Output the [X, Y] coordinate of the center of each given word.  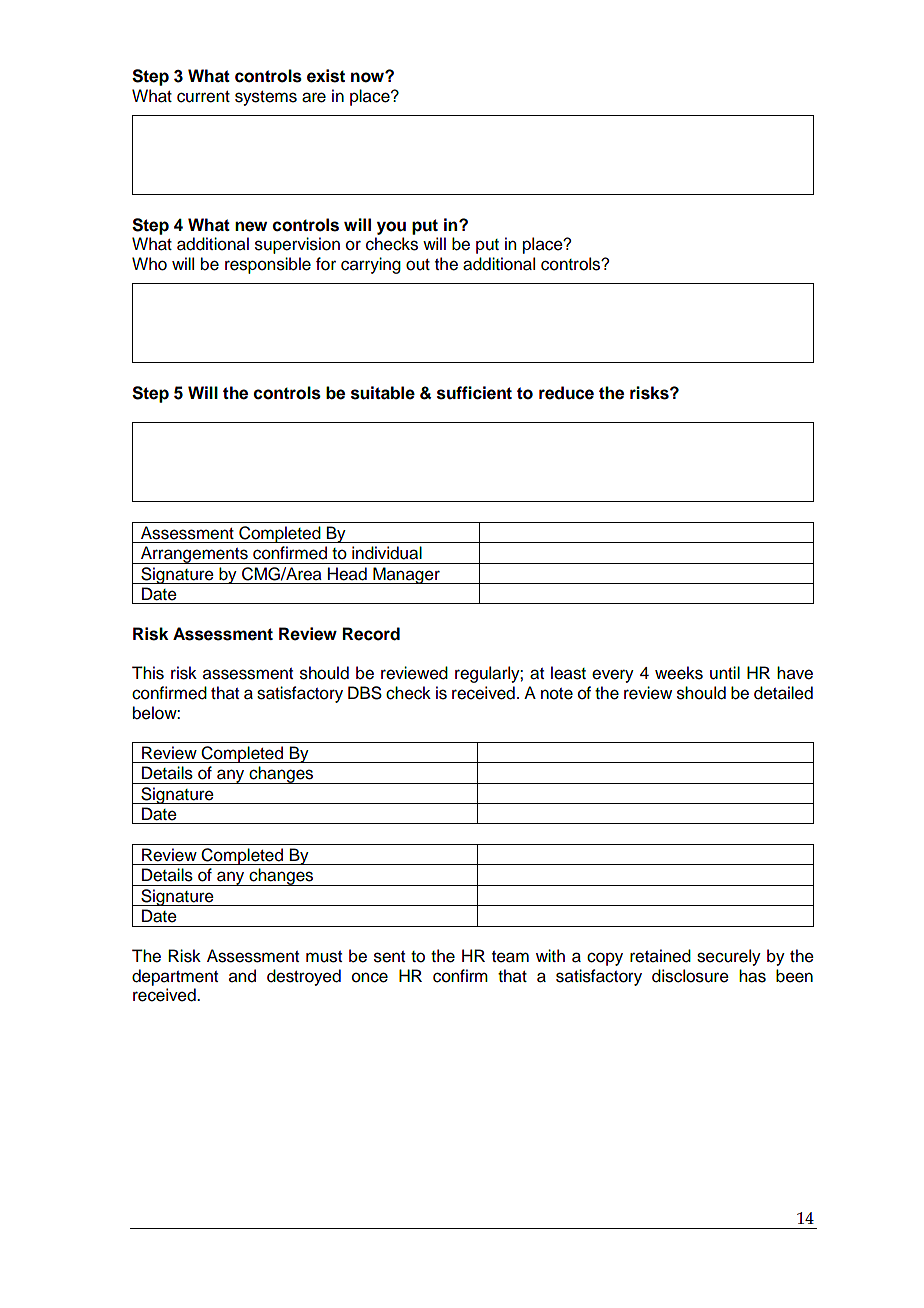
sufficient [474, 393]
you [391, 228]
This [148, 673]
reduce [566, 393]
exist [326, 76]
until [725, 673]
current [203, 97]
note [557, 694]
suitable [383, 393]
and [242, 976]
